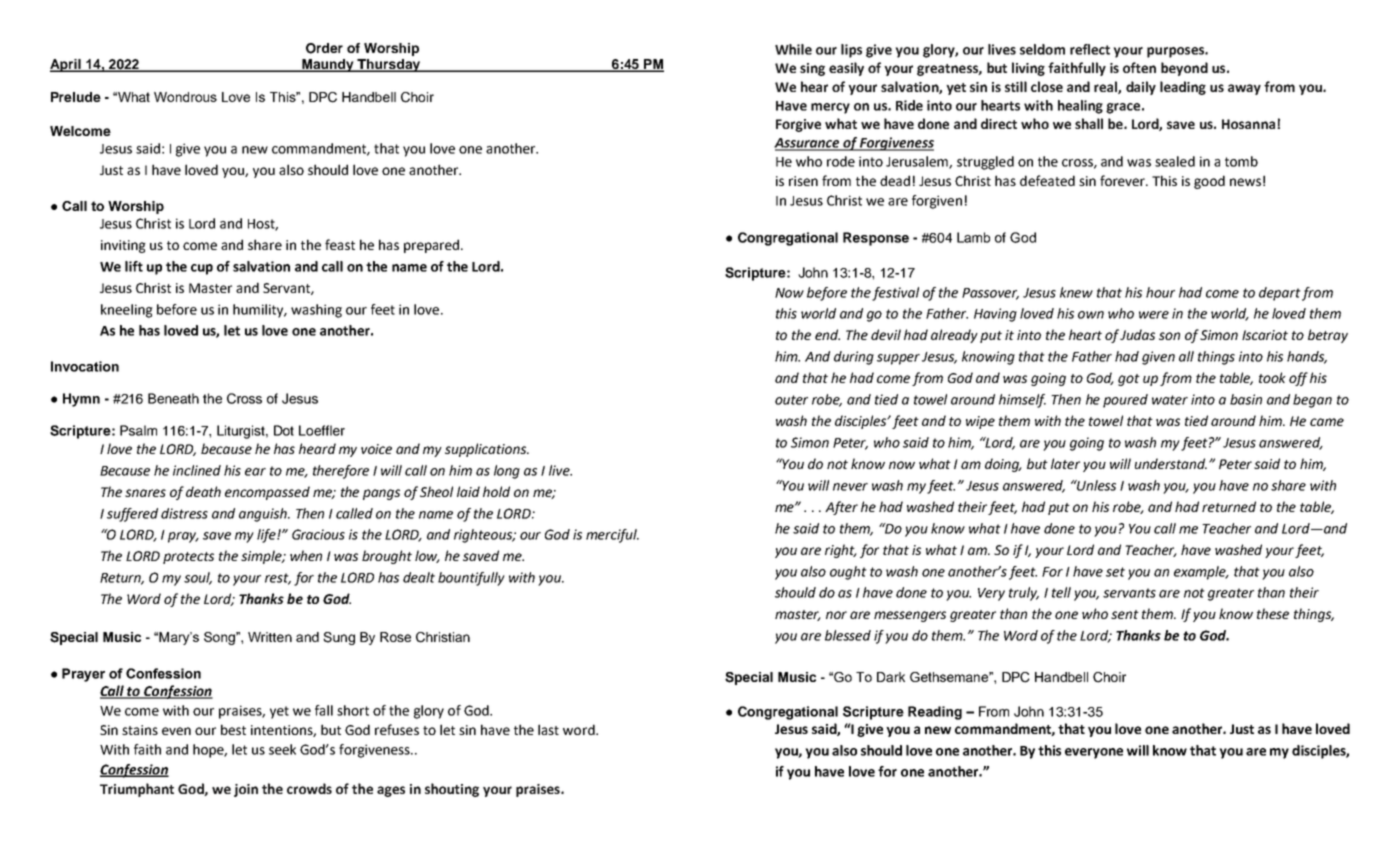  I want to click on sing, so click(812, 69).
